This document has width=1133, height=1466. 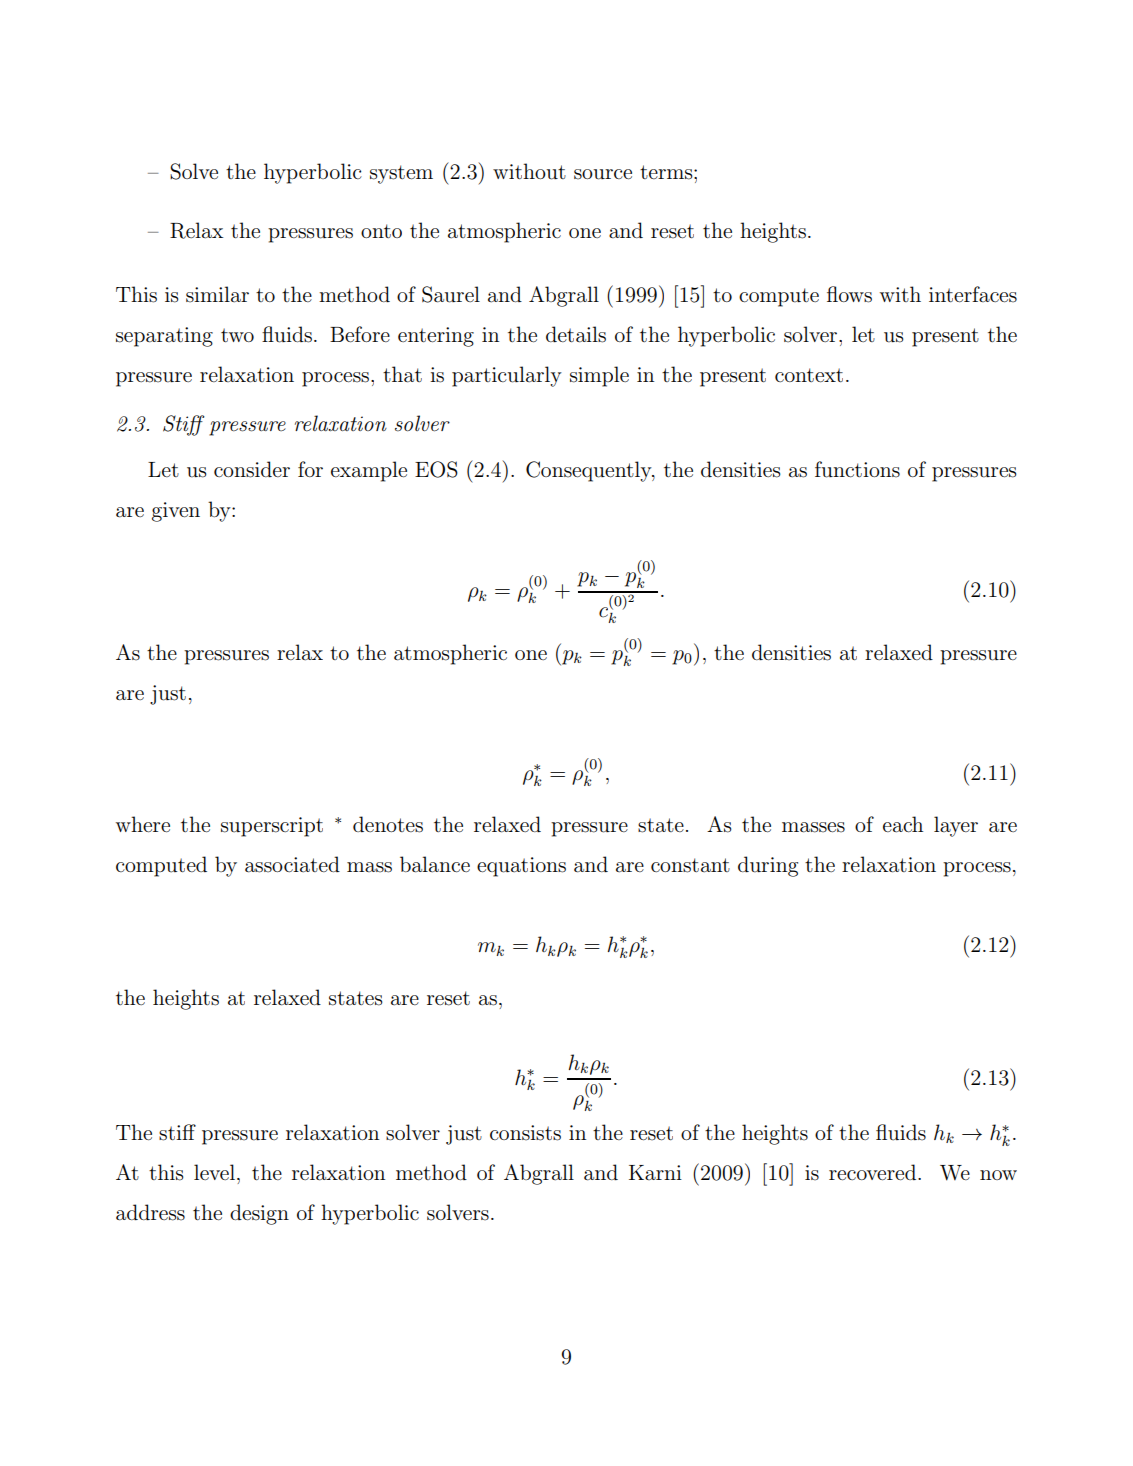 I want to click on each, so click(x=903, y=824).
